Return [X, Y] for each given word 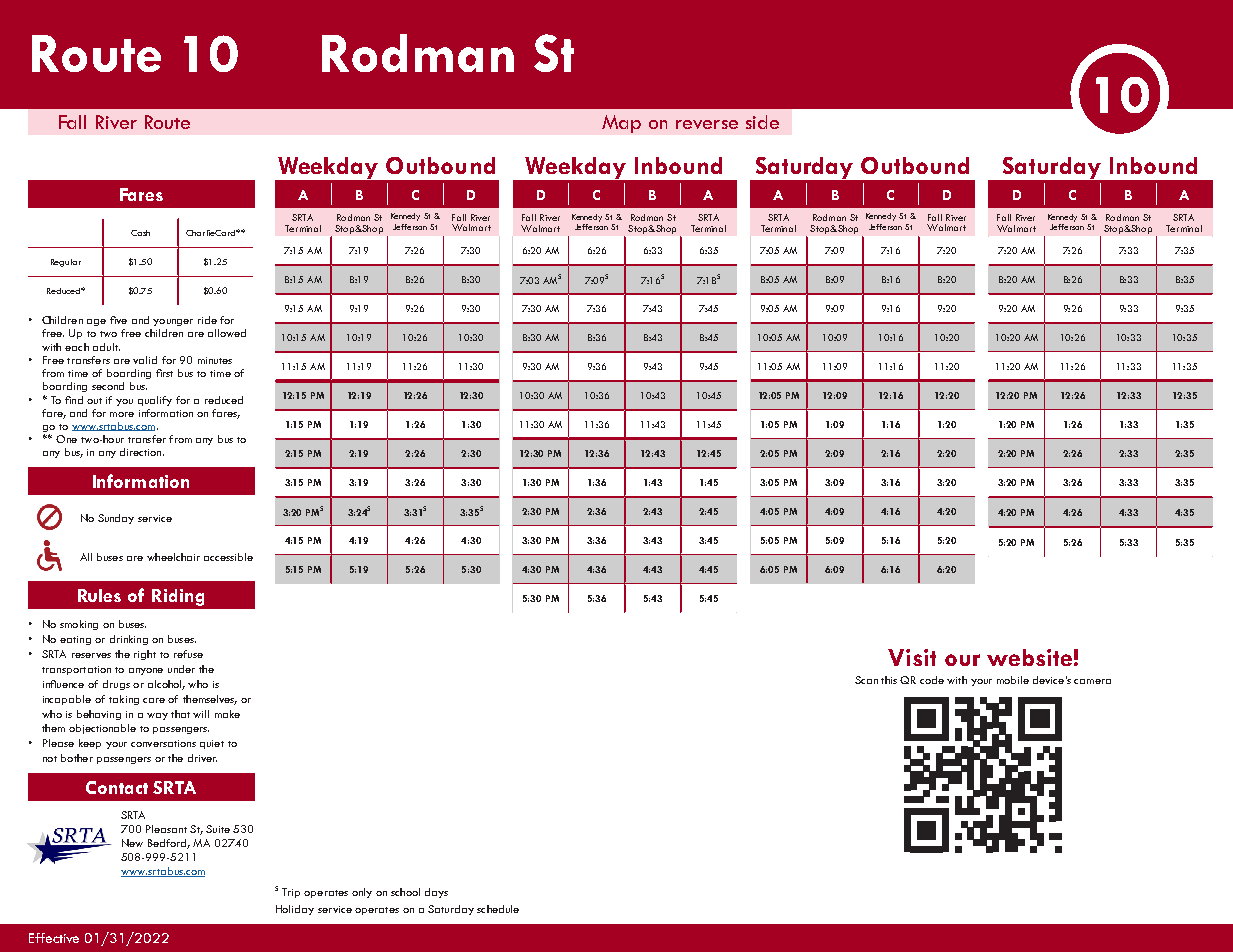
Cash [140, 233]
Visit [912, 657]
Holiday [295, 910]
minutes [215, 360]
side [762, 122]
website [1029, 657]
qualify [155, 401]
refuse [188, 654]
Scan [866, 680]
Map [621, 124]
